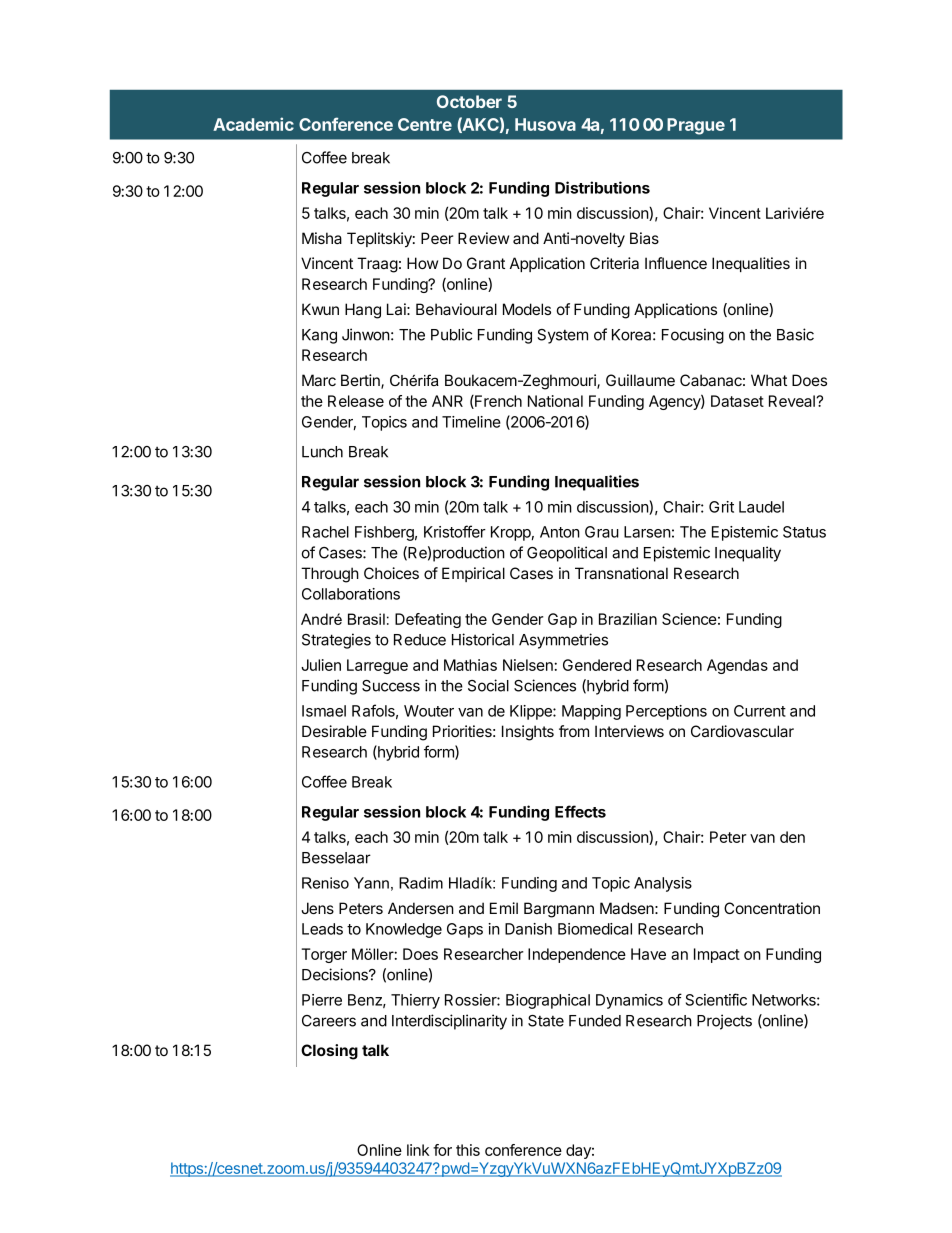 This screenshot has height=1233, width=952. What do you see at coordinates (724, 1022) in the screenshot?
I see `Projects` at bounding box center [724, 1022].
